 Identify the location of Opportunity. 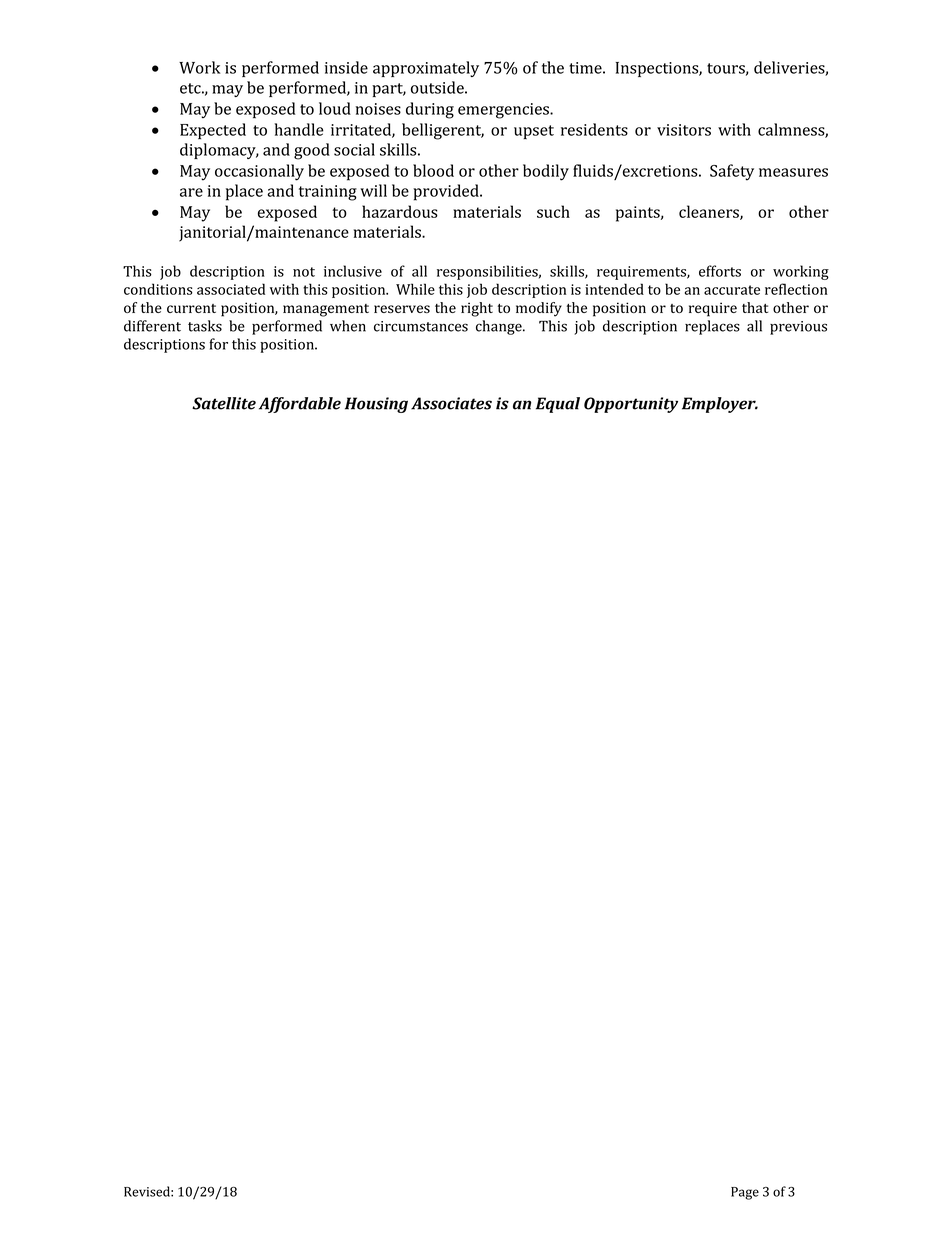
(631, 405).
